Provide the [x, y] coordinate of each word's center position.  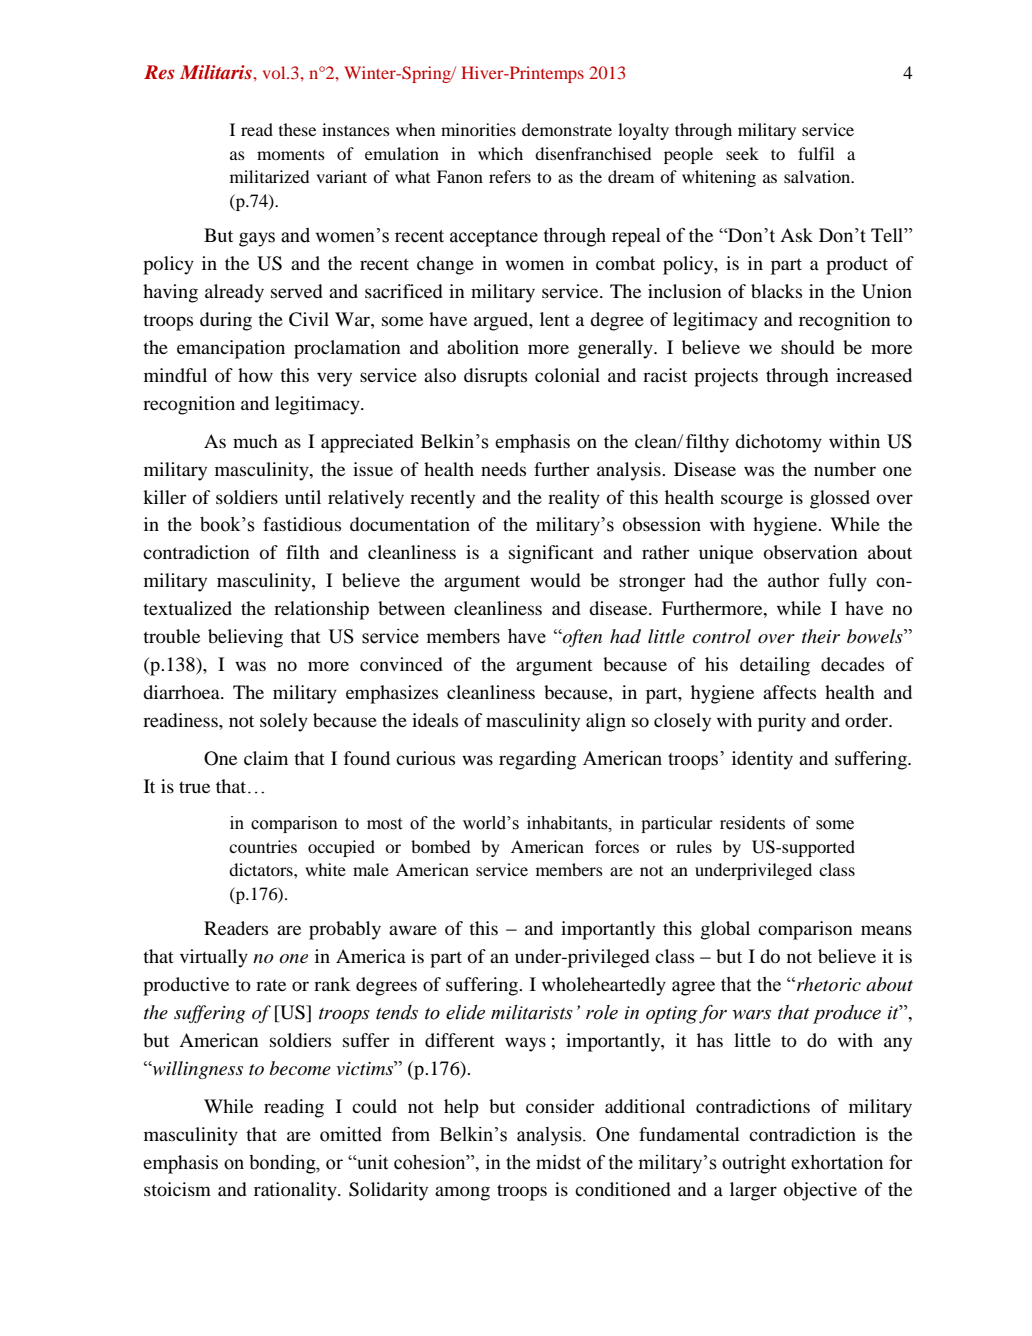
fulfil [816, 153]
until [303, 497]
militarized [269, 176]
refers [510, 176]
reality [574, 499]
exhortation [837, 1162]
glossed [840, 499]
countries [263, 846]
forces [617, 846]
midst [558, 1162]
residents [752, 823]
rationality [296, 1191]
